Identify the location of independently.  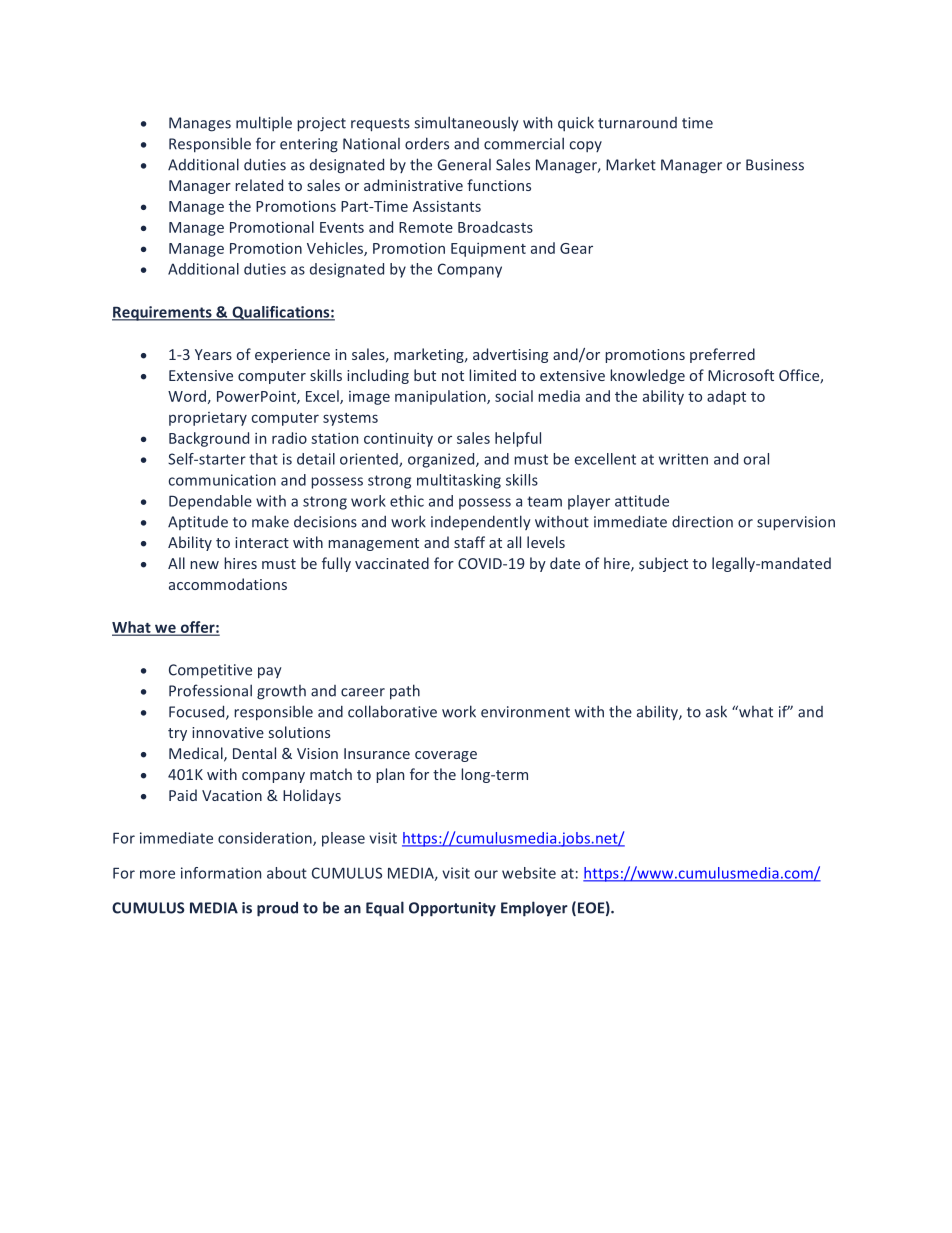
(481, 522).
